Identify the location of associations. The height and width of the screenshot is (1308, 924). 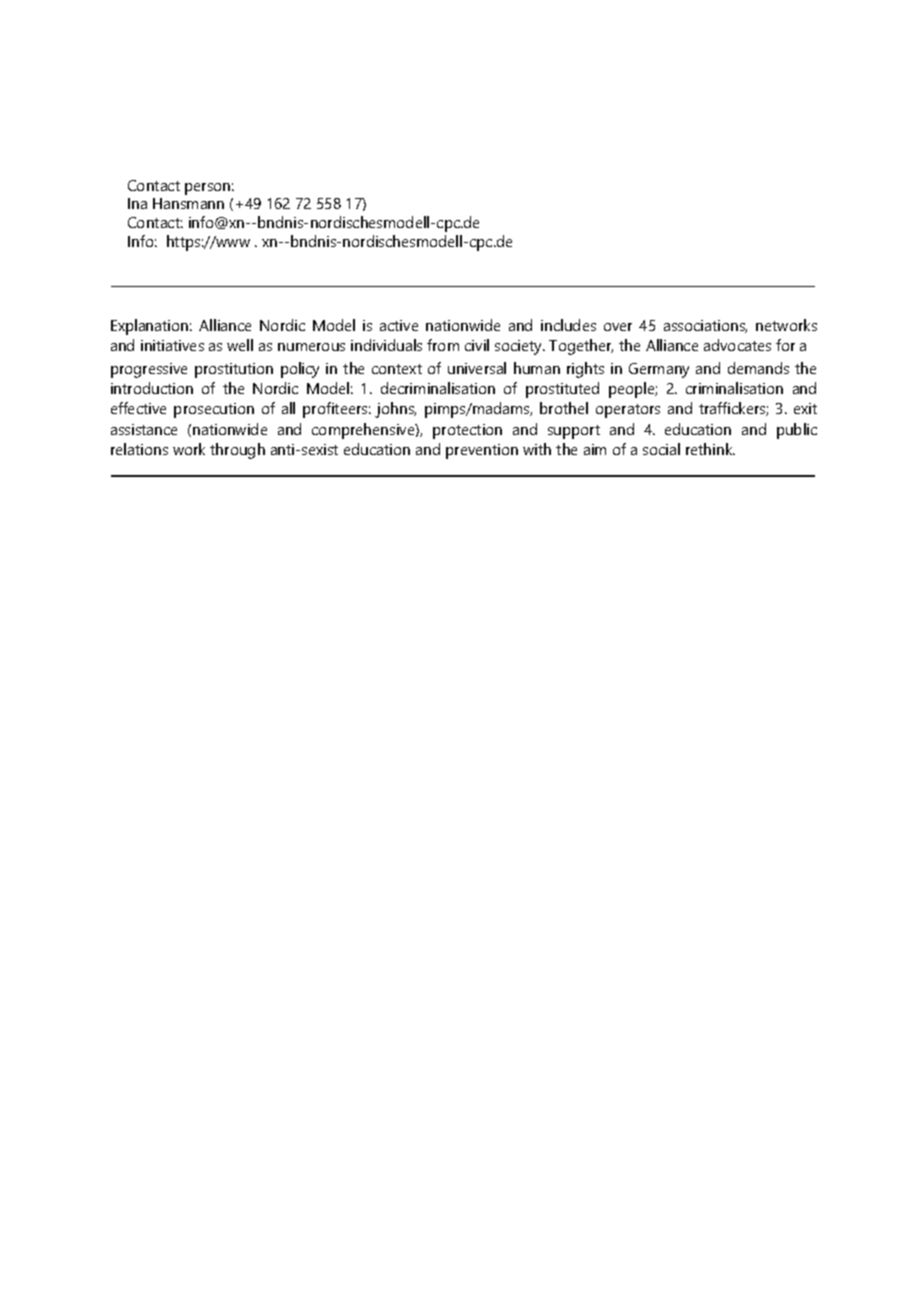
(705, 326).
